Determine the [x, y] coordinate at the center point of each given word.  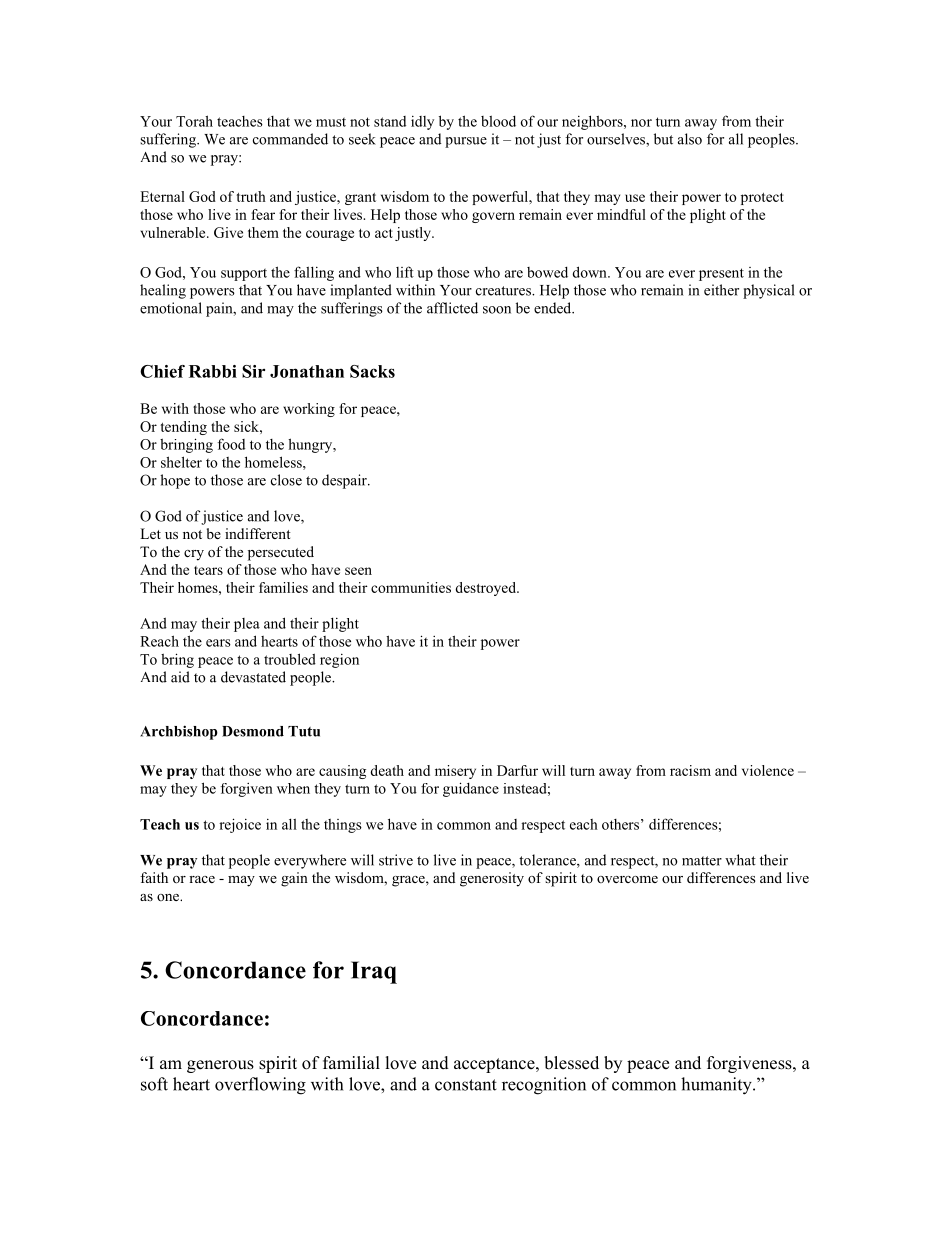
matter [702, 861]
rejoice [240, 825]
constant [466, 1085]
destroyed [486, 589]
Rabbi [213, 371]
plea [247, 625]
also [690, 139]
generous [220, 1066]
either [721, 290]
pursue [466, 142]
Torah [194, 121]
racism [690, 770]
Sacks [372, 371]
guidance [471, 789]
